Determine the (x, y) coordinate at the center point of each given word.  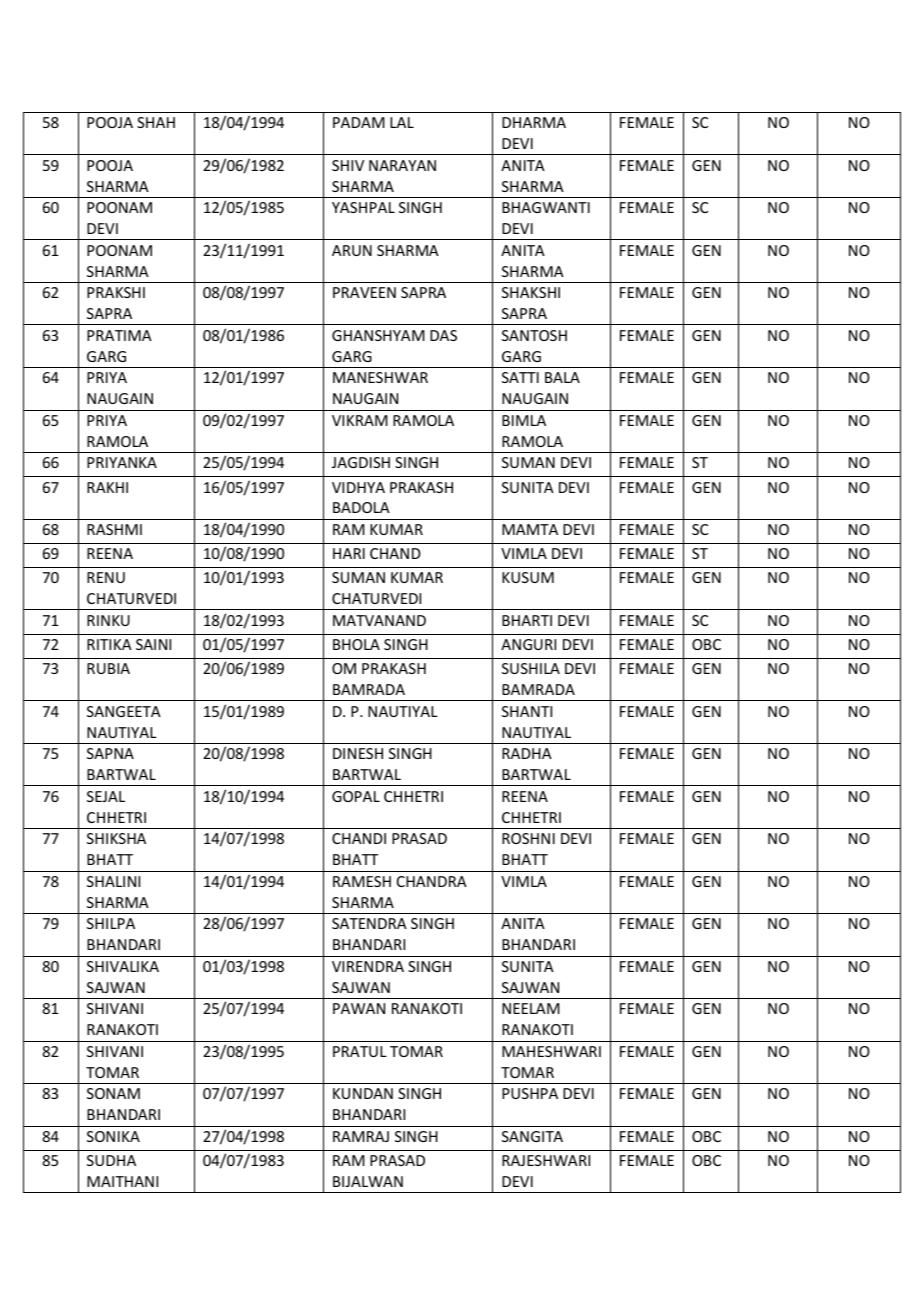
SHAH (156, 122)
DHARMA (534, 122)
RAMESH (362, 881)
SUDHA (111, 1160)
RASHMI (114, 529)
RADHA (527, 753)
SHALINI (113, 881)
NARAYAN (402, 165)
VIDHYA (358, 487)
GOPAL (356, 796)
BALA (562, 377)
